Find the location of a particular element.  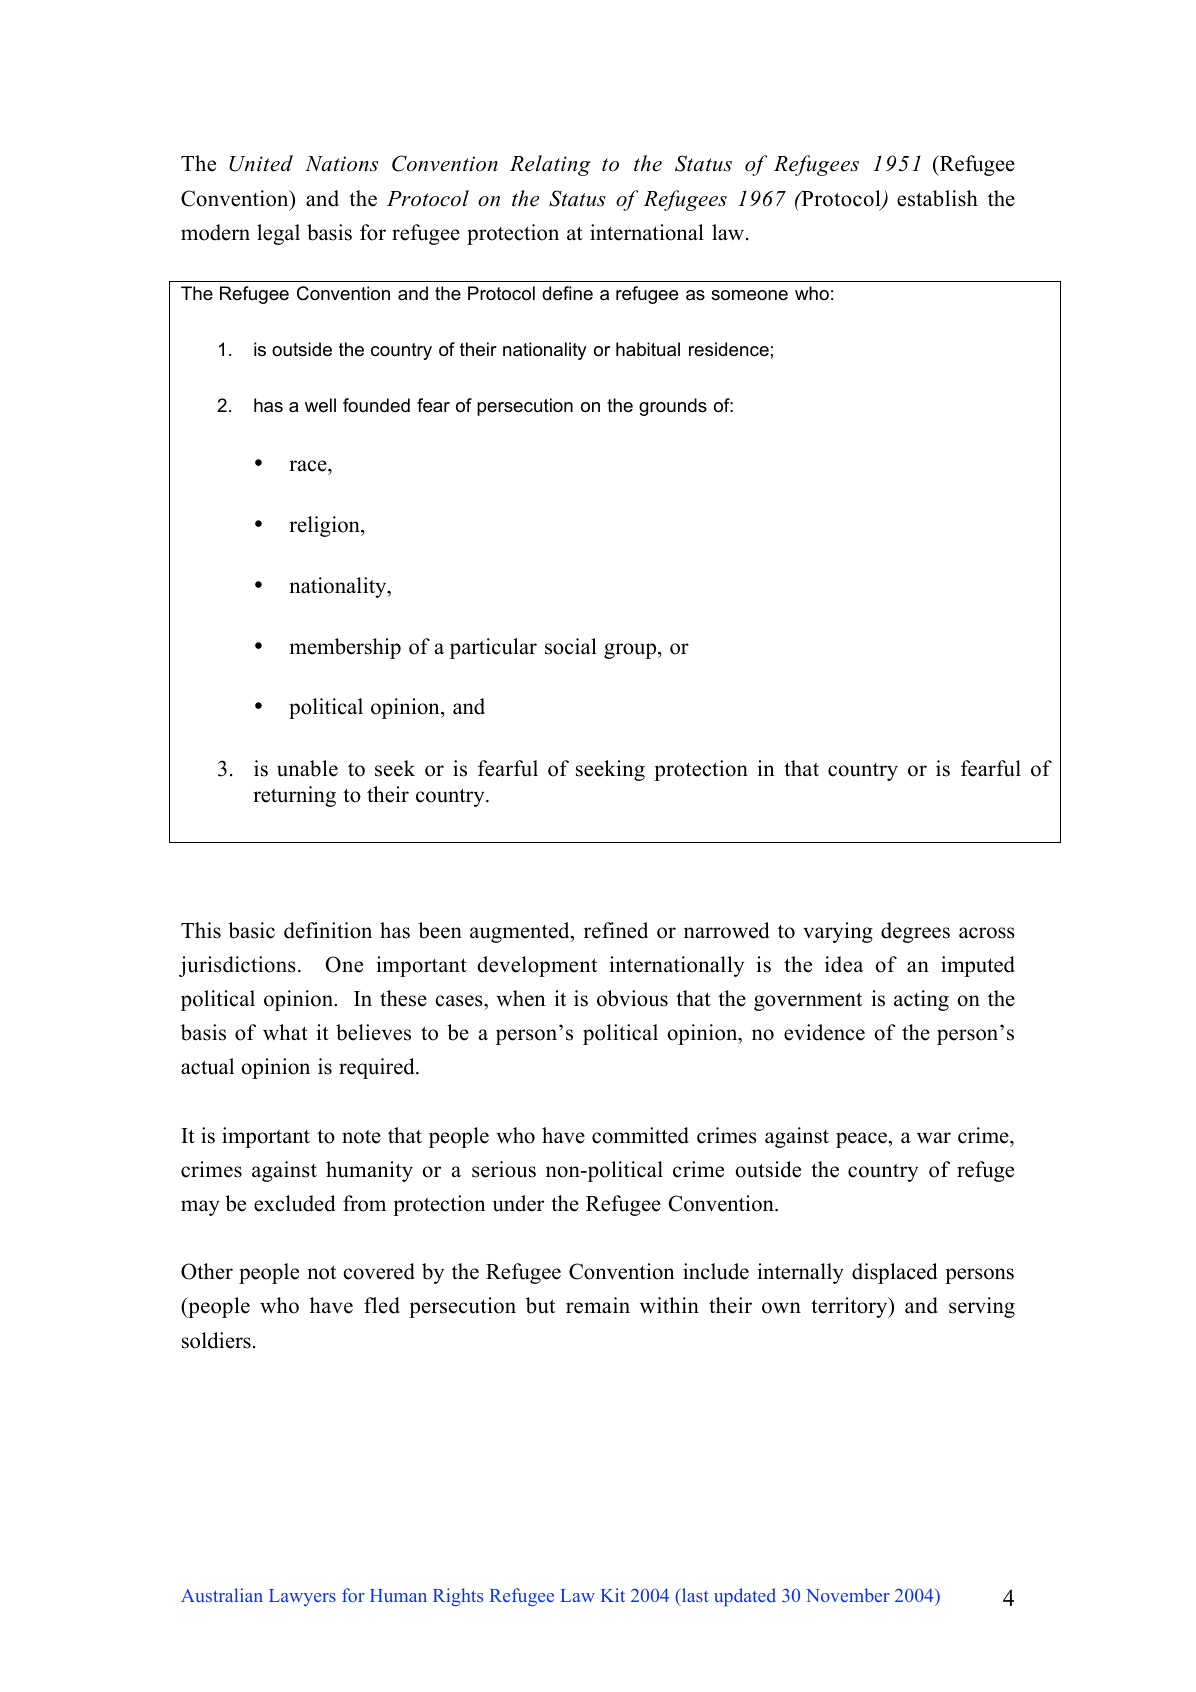

Kit is located at coordinates (613, 1595).
